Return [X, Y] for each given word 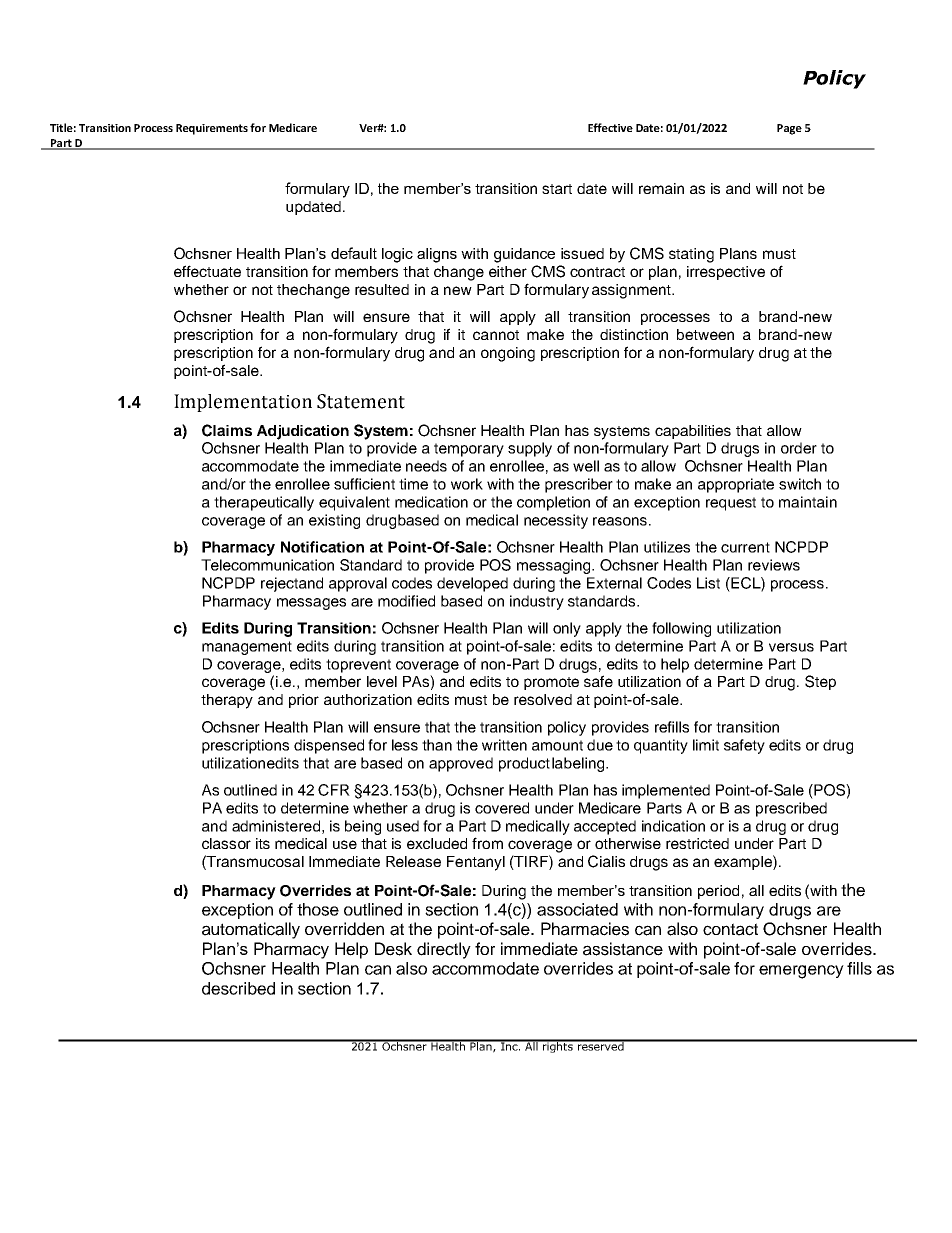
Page [789, 129]
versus [791, 647]
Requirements [212, 129]
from [487, 843]
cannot [496, 335]
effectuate [207, 271]
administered [276, 826]
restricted [697, 843]
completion [553, 503]
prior [304, 701]
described [238, 988]
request [731, 504]
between [705, 334]
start [557, 189]
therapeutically [264, 503]
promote [551, 683]
